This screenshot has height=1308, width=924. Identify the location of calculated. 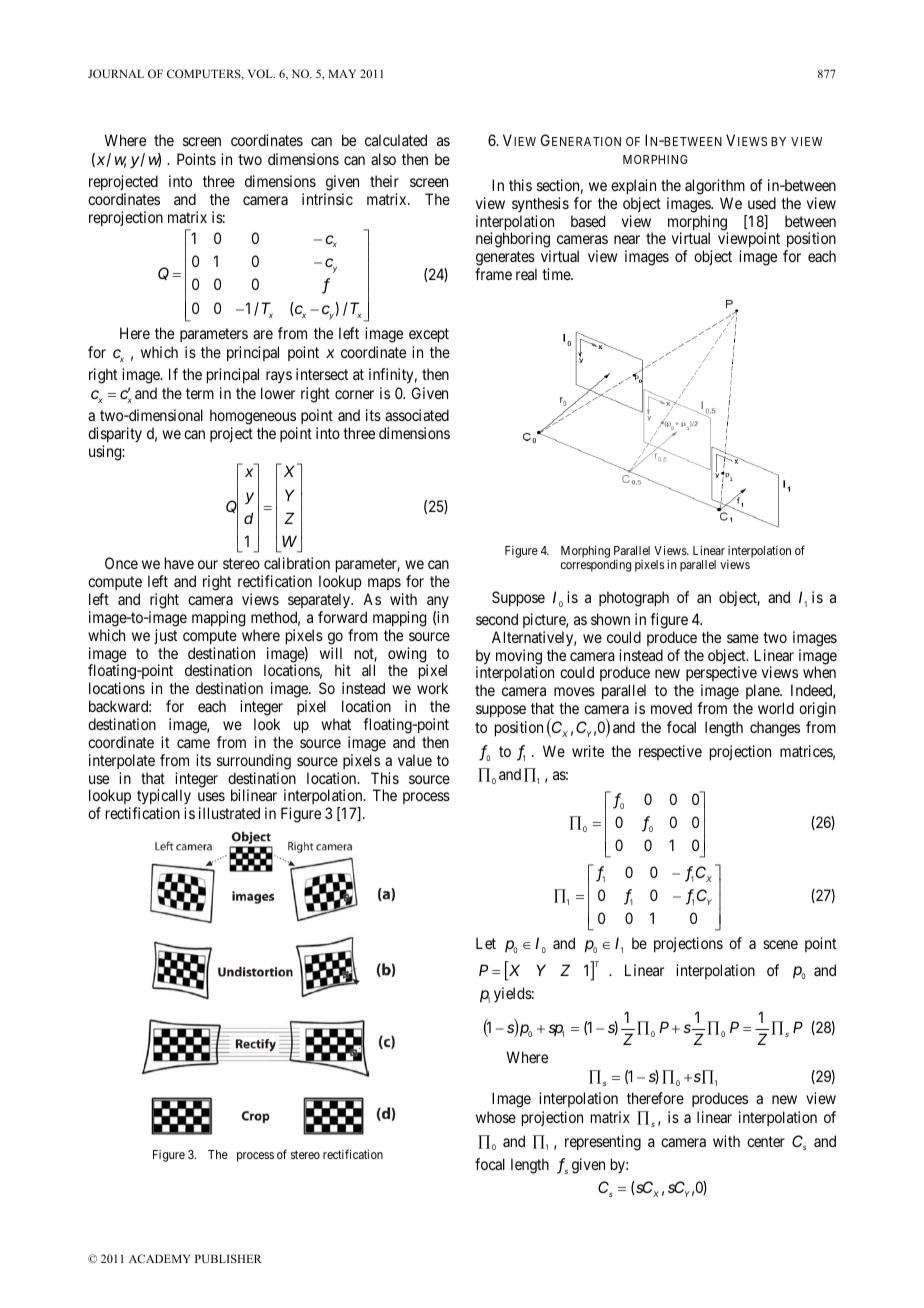
(396, 140).
